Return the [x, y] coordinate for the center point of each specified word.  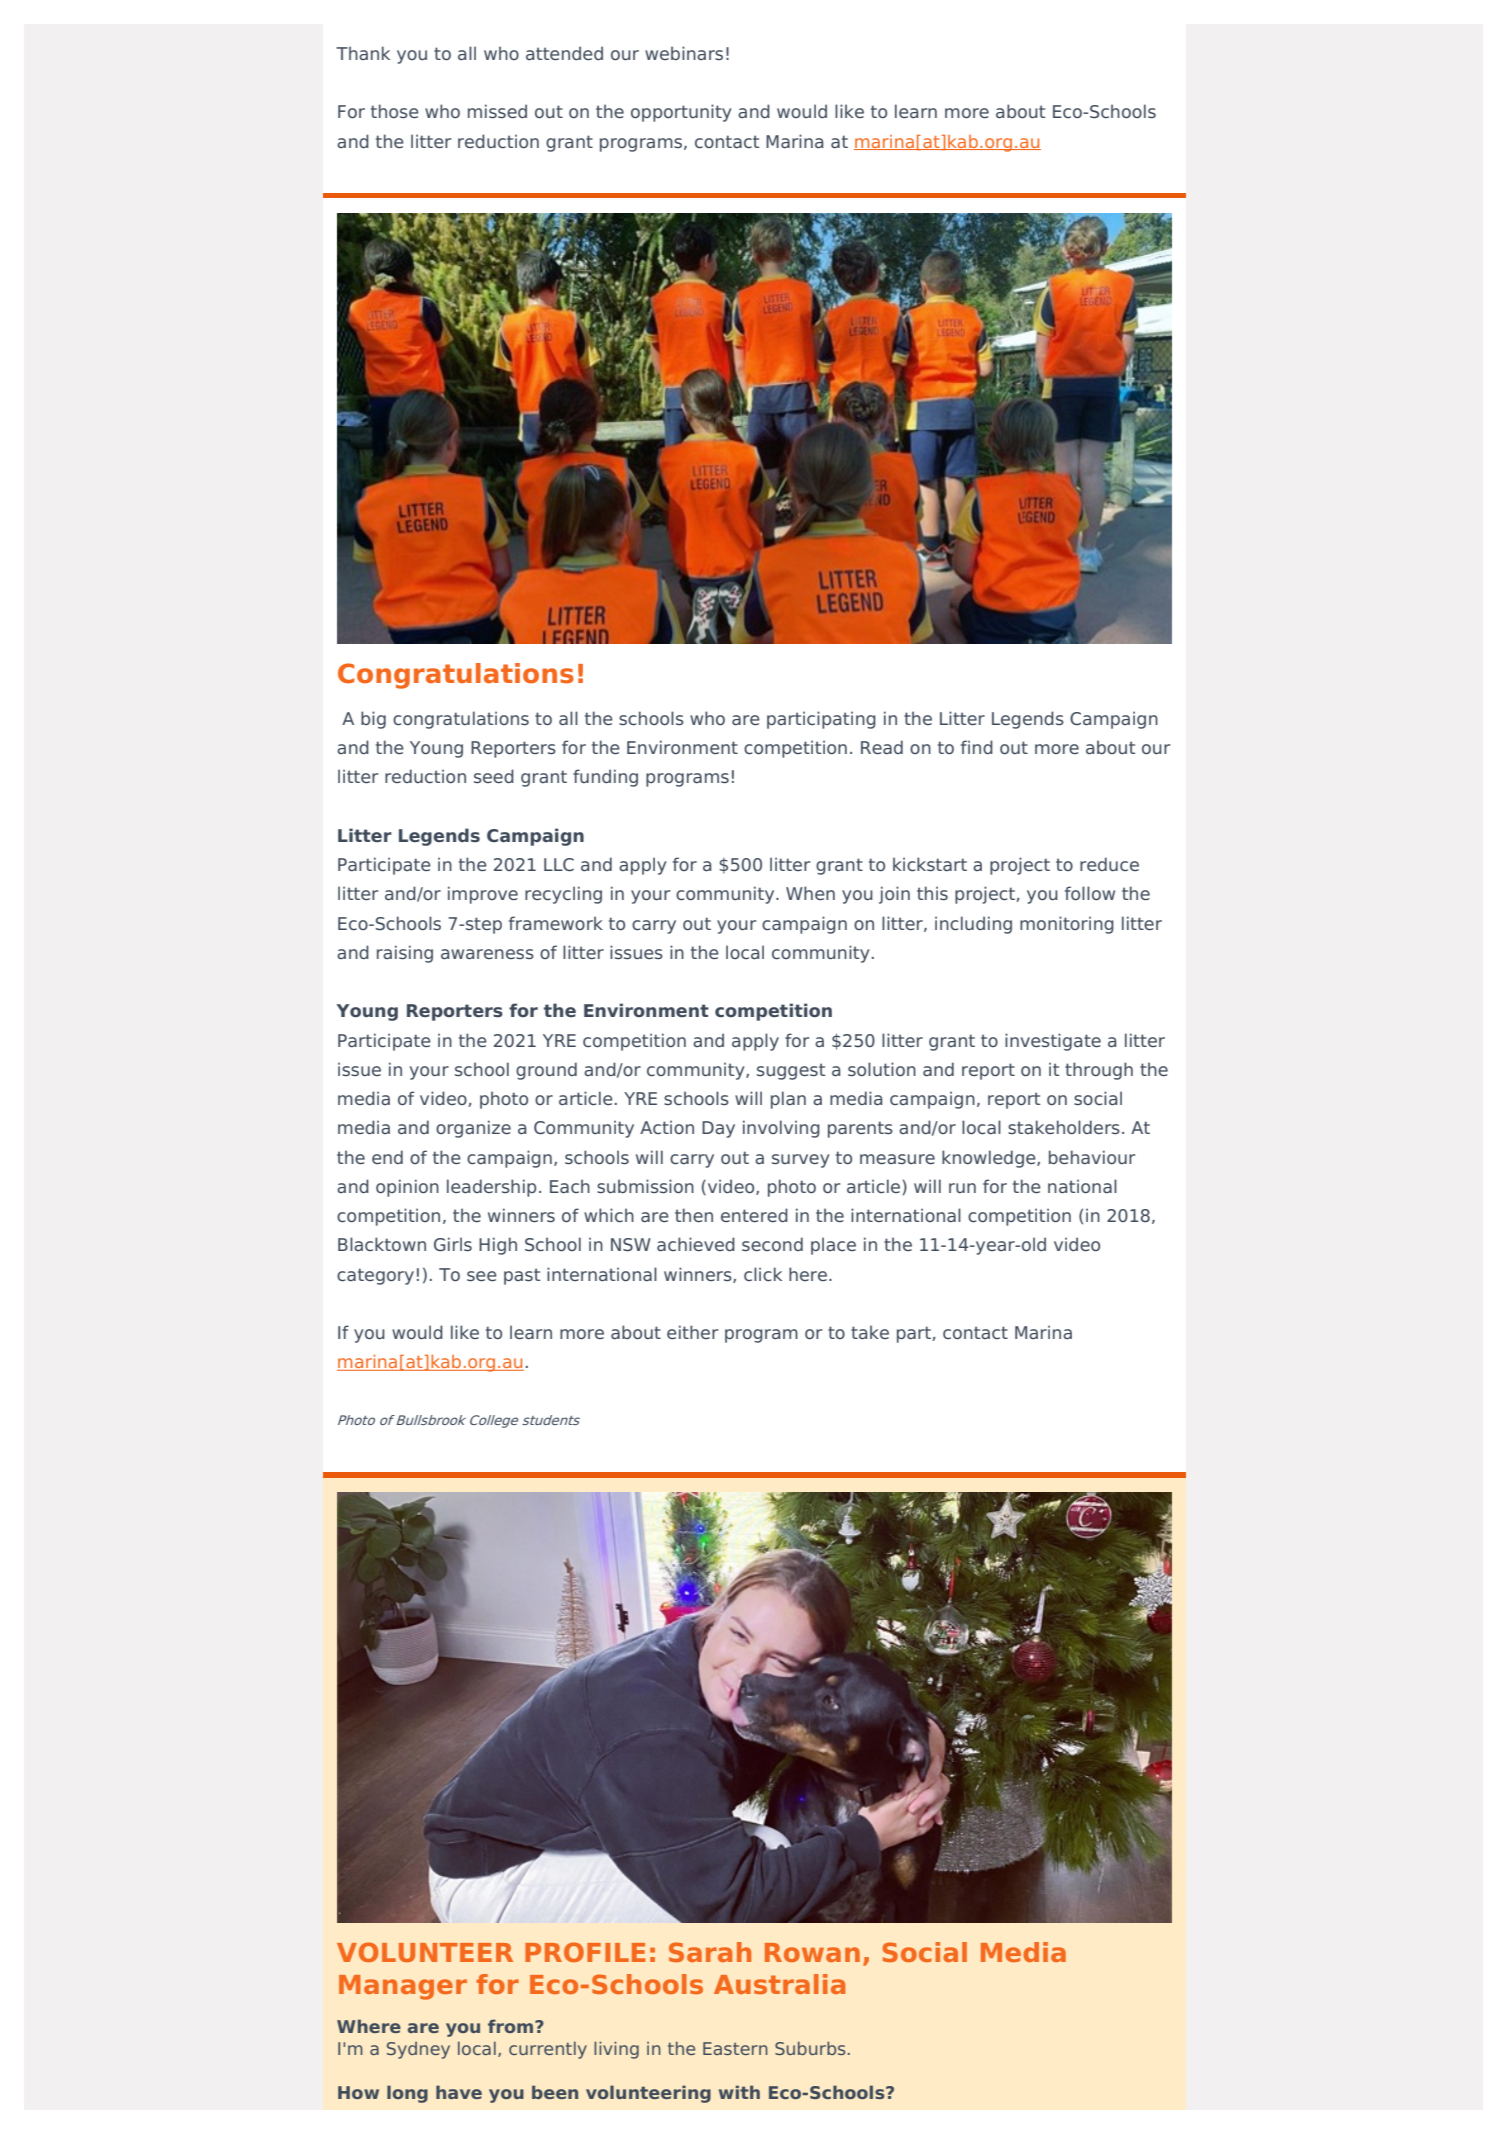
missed [497, 111]
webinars [684, 53]
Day [718, 1129]
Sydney [418, 2050]
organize [473, 1129]
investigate [1053, 1042]
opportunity [681, 113]
